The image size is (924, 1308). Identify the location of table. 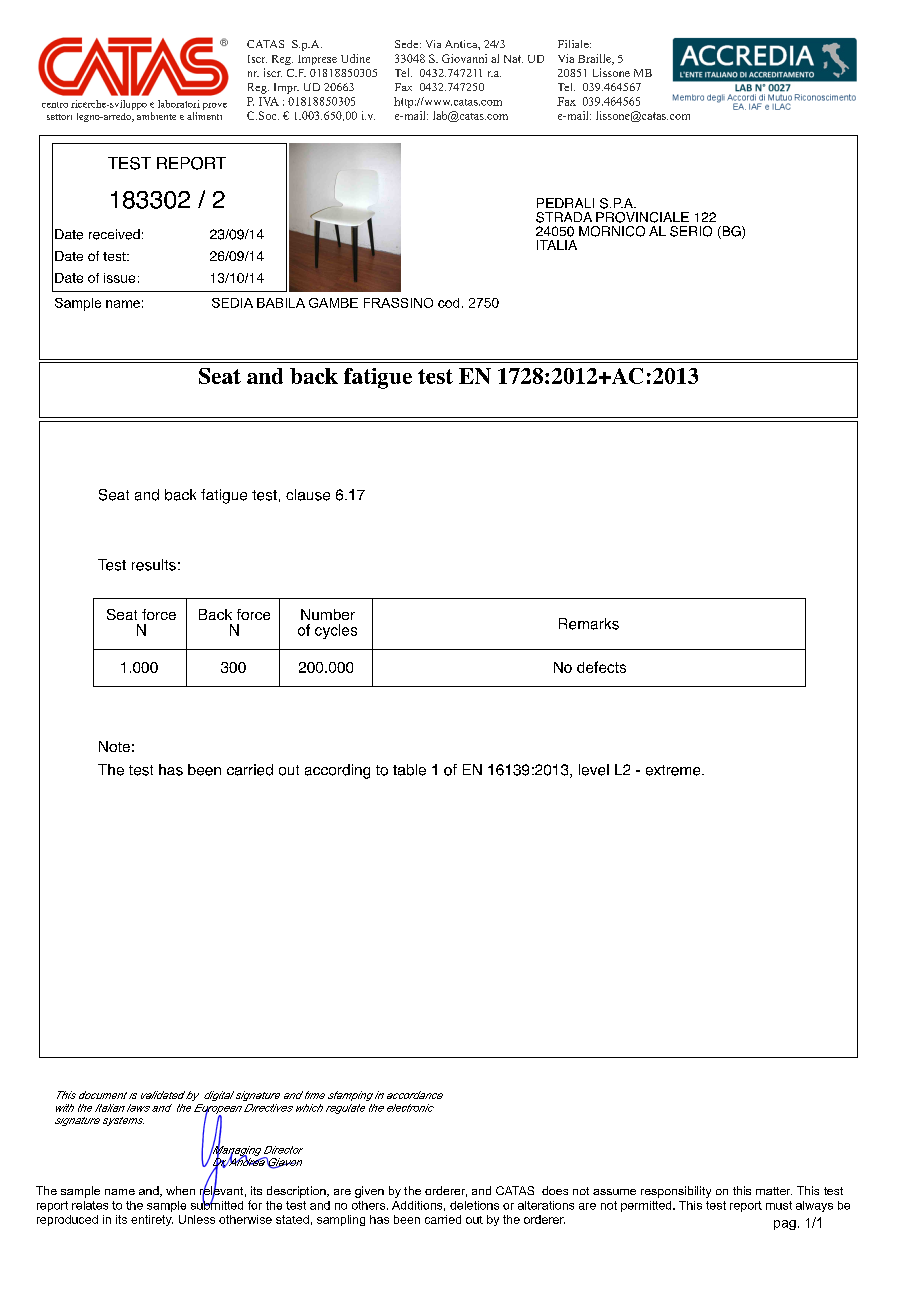
(409, 770).
